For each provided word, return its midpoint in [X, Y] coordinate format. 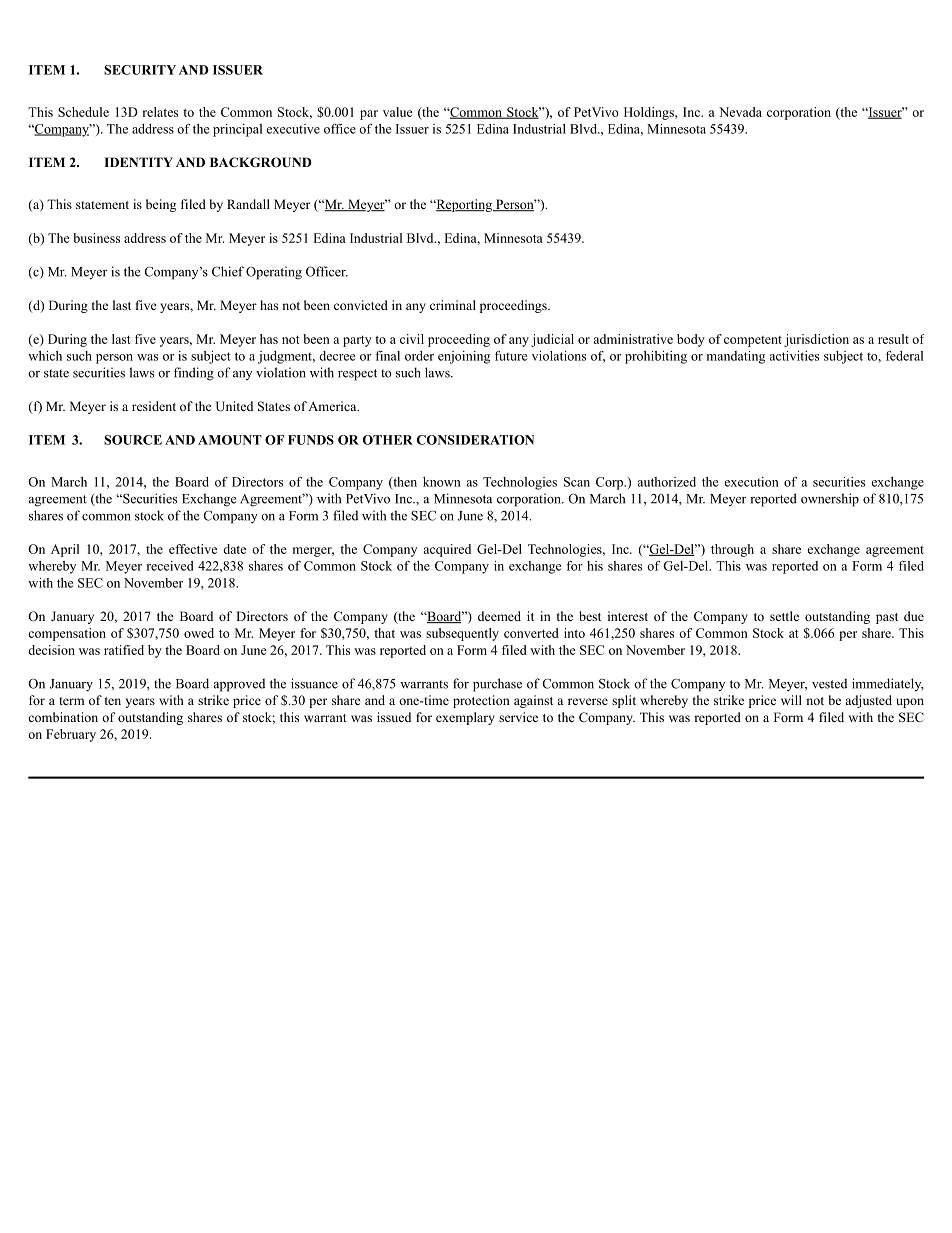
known [442, 482]
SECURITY [140, 70]
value [398, 112]
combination [63, 717]
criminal [453, 305]
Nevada [740, 112]
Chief [228, 271]
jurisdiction [816, 340]
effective [193, 549]
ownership [830, 500]
